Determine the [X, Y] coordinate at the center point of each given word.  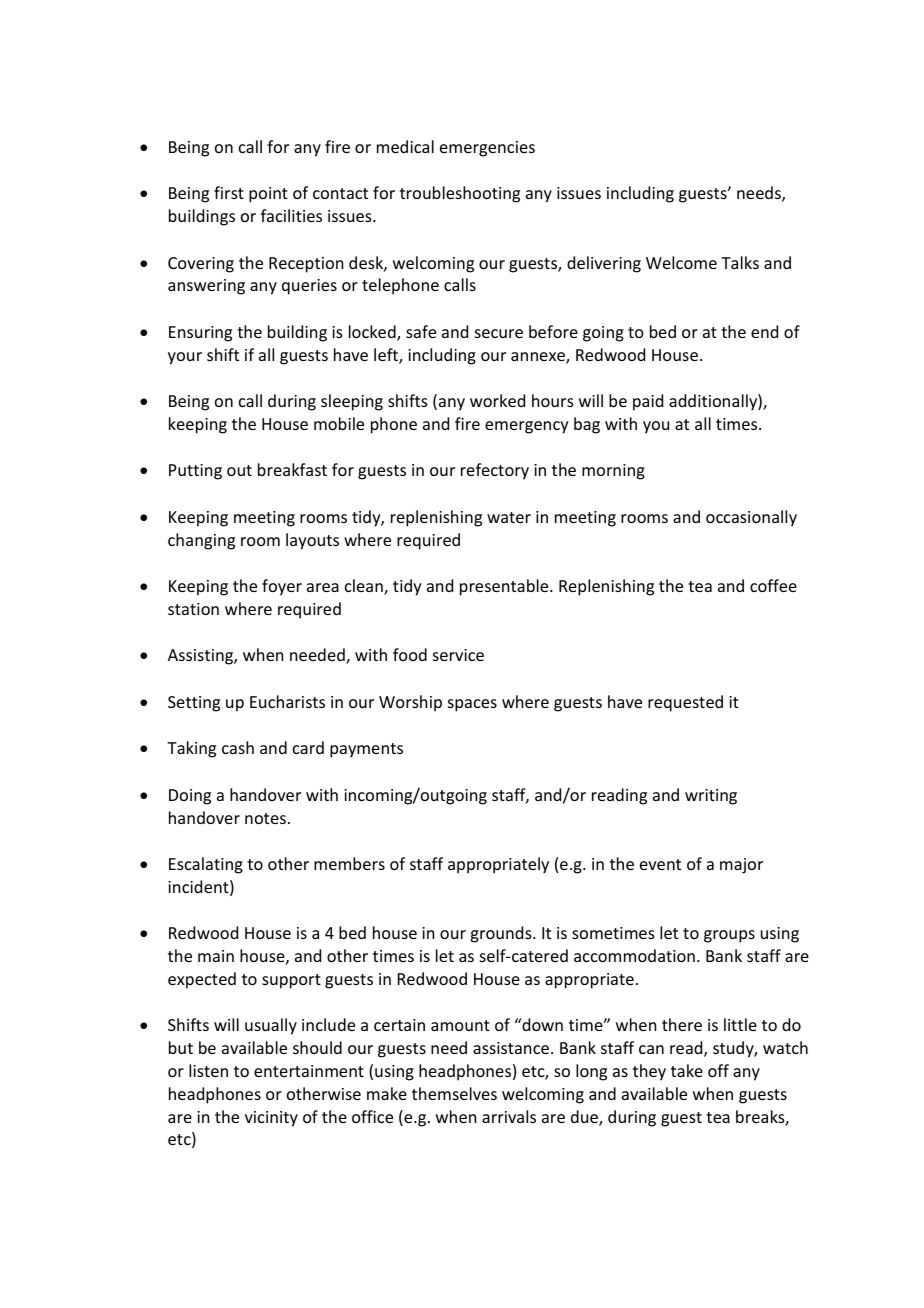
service [458, 655]
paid [648, 402]
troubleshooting [460, 194]
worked [497, 400]
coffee [773, 585]
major [741, 866]
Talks [740, 262]
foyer [282, 587]
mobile [339, 423]
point [268, 195]
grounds [502, 934]
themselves [454, 1093]
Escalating [206, 865]
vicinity [271, 1119]
